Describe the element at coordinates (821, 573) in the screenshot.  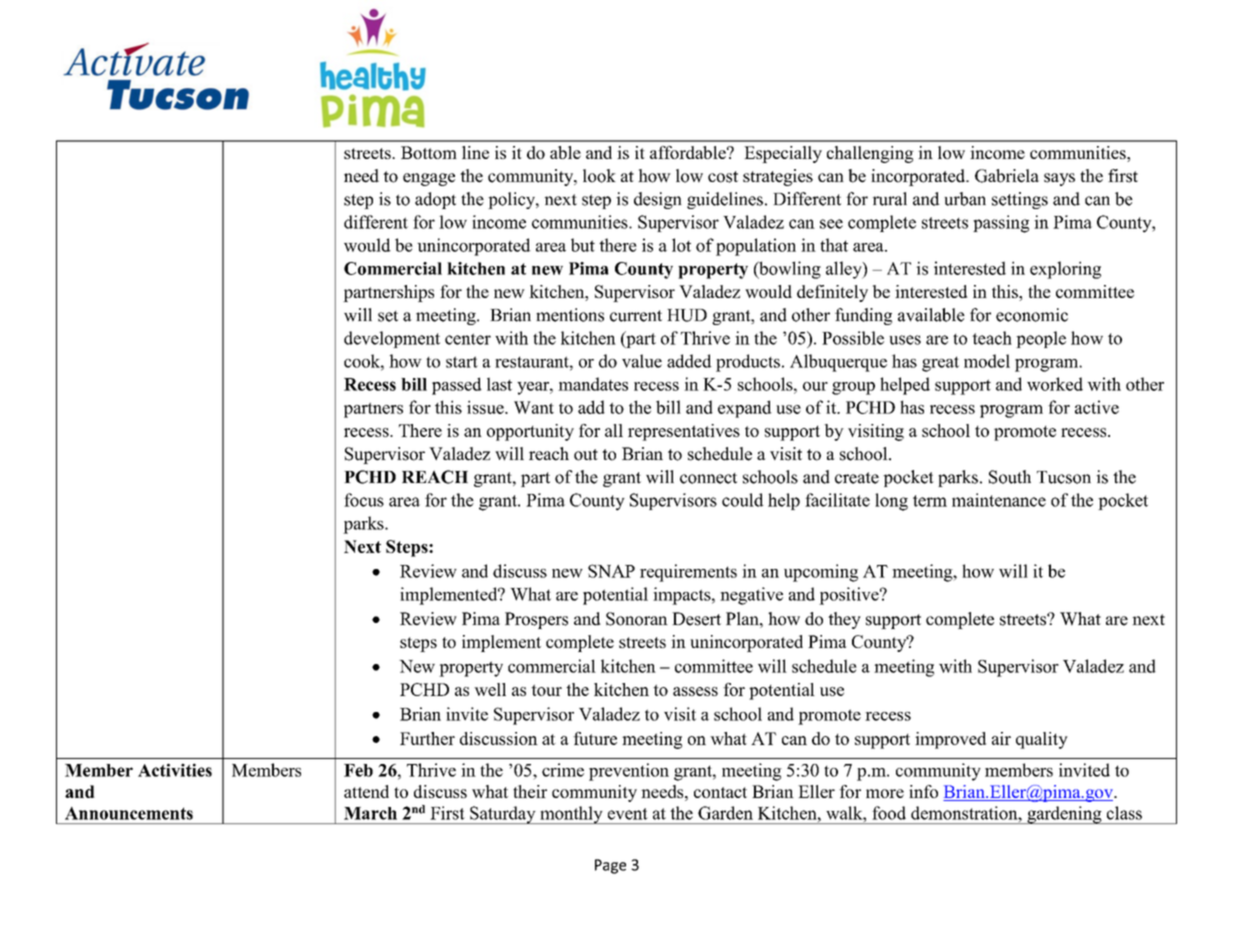
I see `upcoming` at that location.
